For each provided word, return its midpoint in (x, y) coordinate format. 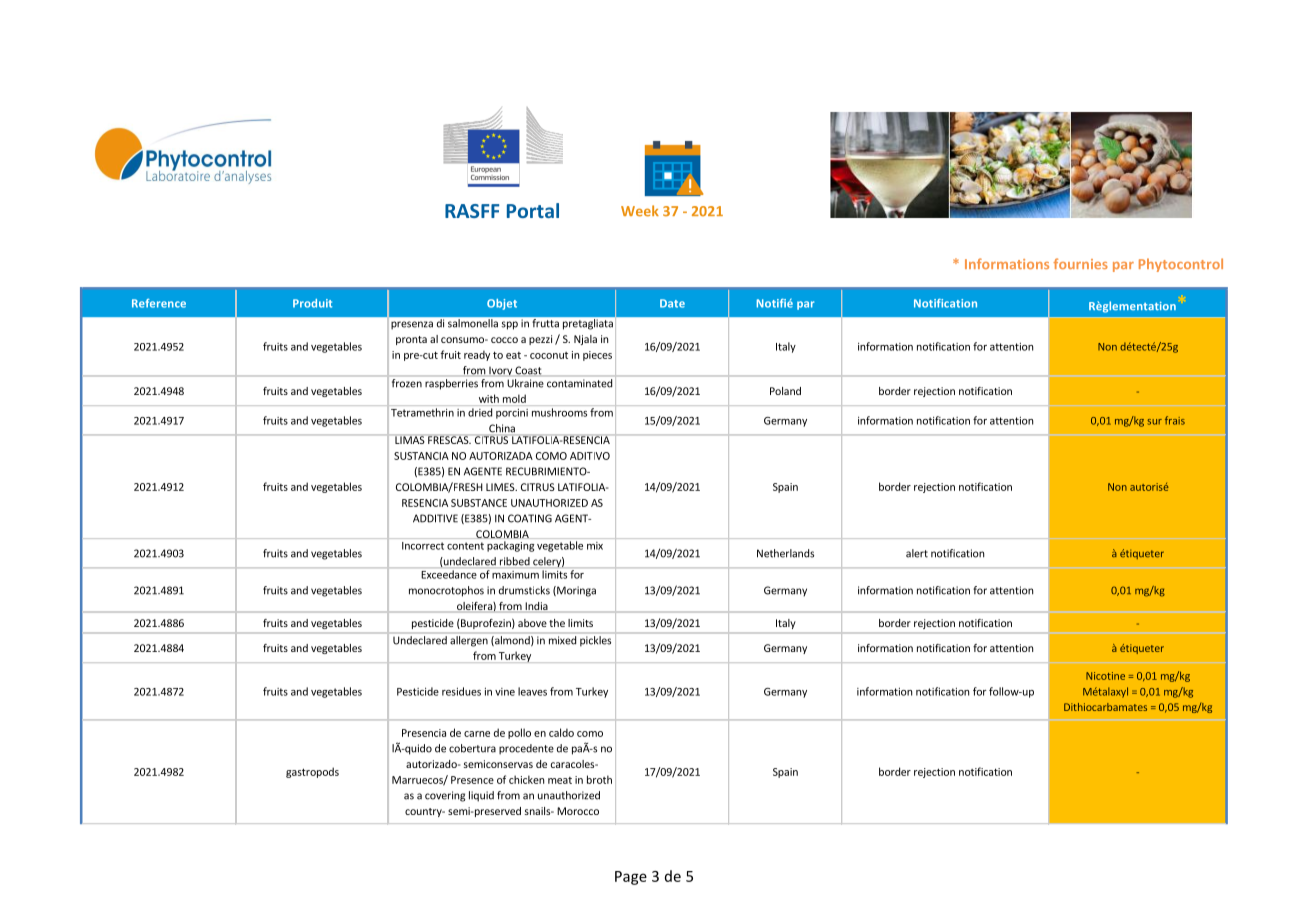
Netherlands (785, 553)
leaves (532, 691)
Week (640, 211)
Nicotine (1105, 676)
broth (599, 779)
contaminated (579, 383)
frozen (407, 383)
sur (1154, 422)
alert (917, 553)
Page (631, 878)
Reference (159, 303)
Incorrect (423, 546)
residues (461, 691)
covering (445, 796)
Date (672, 303)
